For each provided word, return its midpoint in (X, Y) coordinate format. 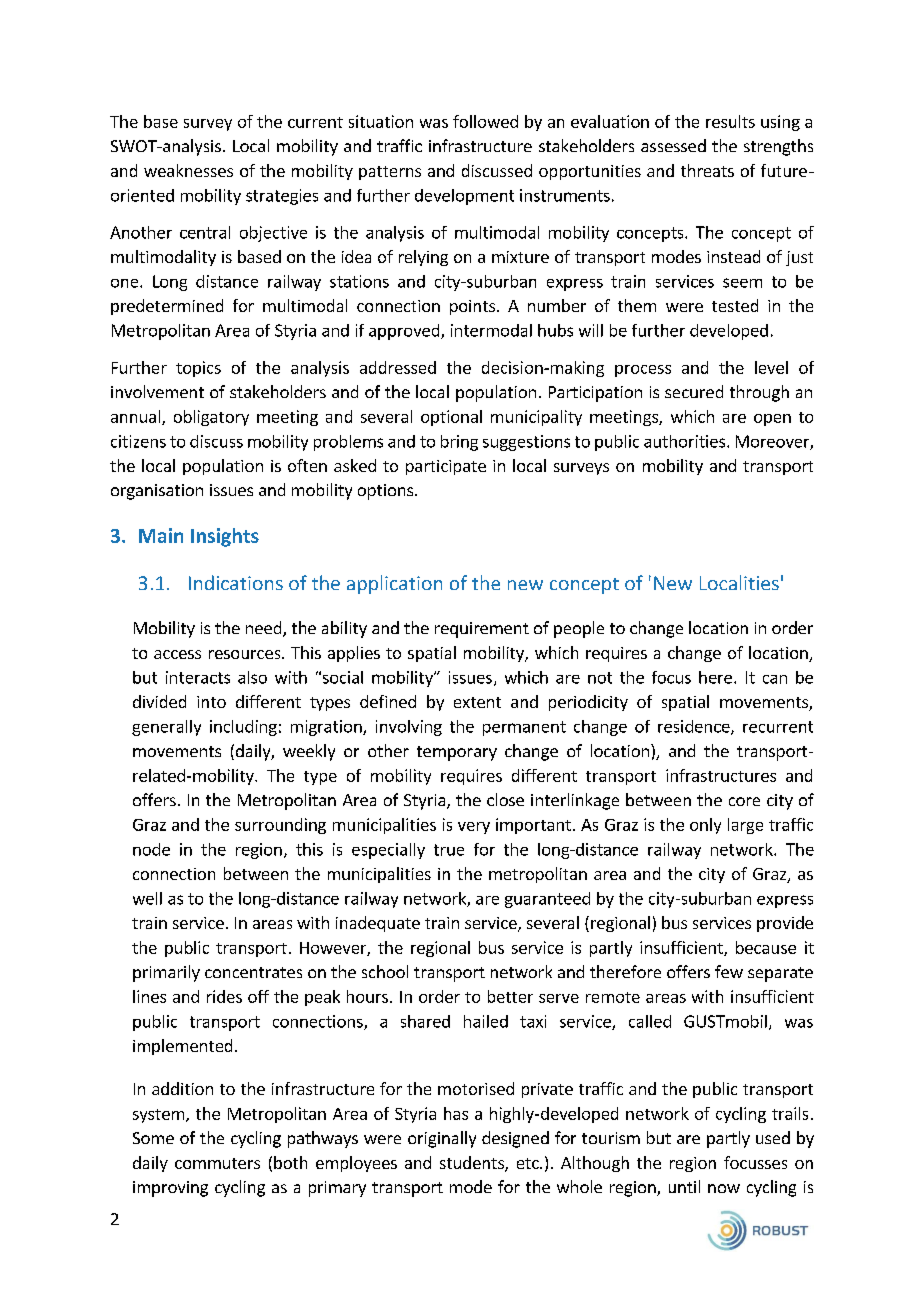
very (474, 828)
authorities (686, 441)
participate (446, 467)
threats (707, 170)
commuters (217, 1163)
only (705, 826)
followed (485, 121)
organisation (157, 492)
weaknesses (188, 170)
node (151, 849)
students (473, 1164)
